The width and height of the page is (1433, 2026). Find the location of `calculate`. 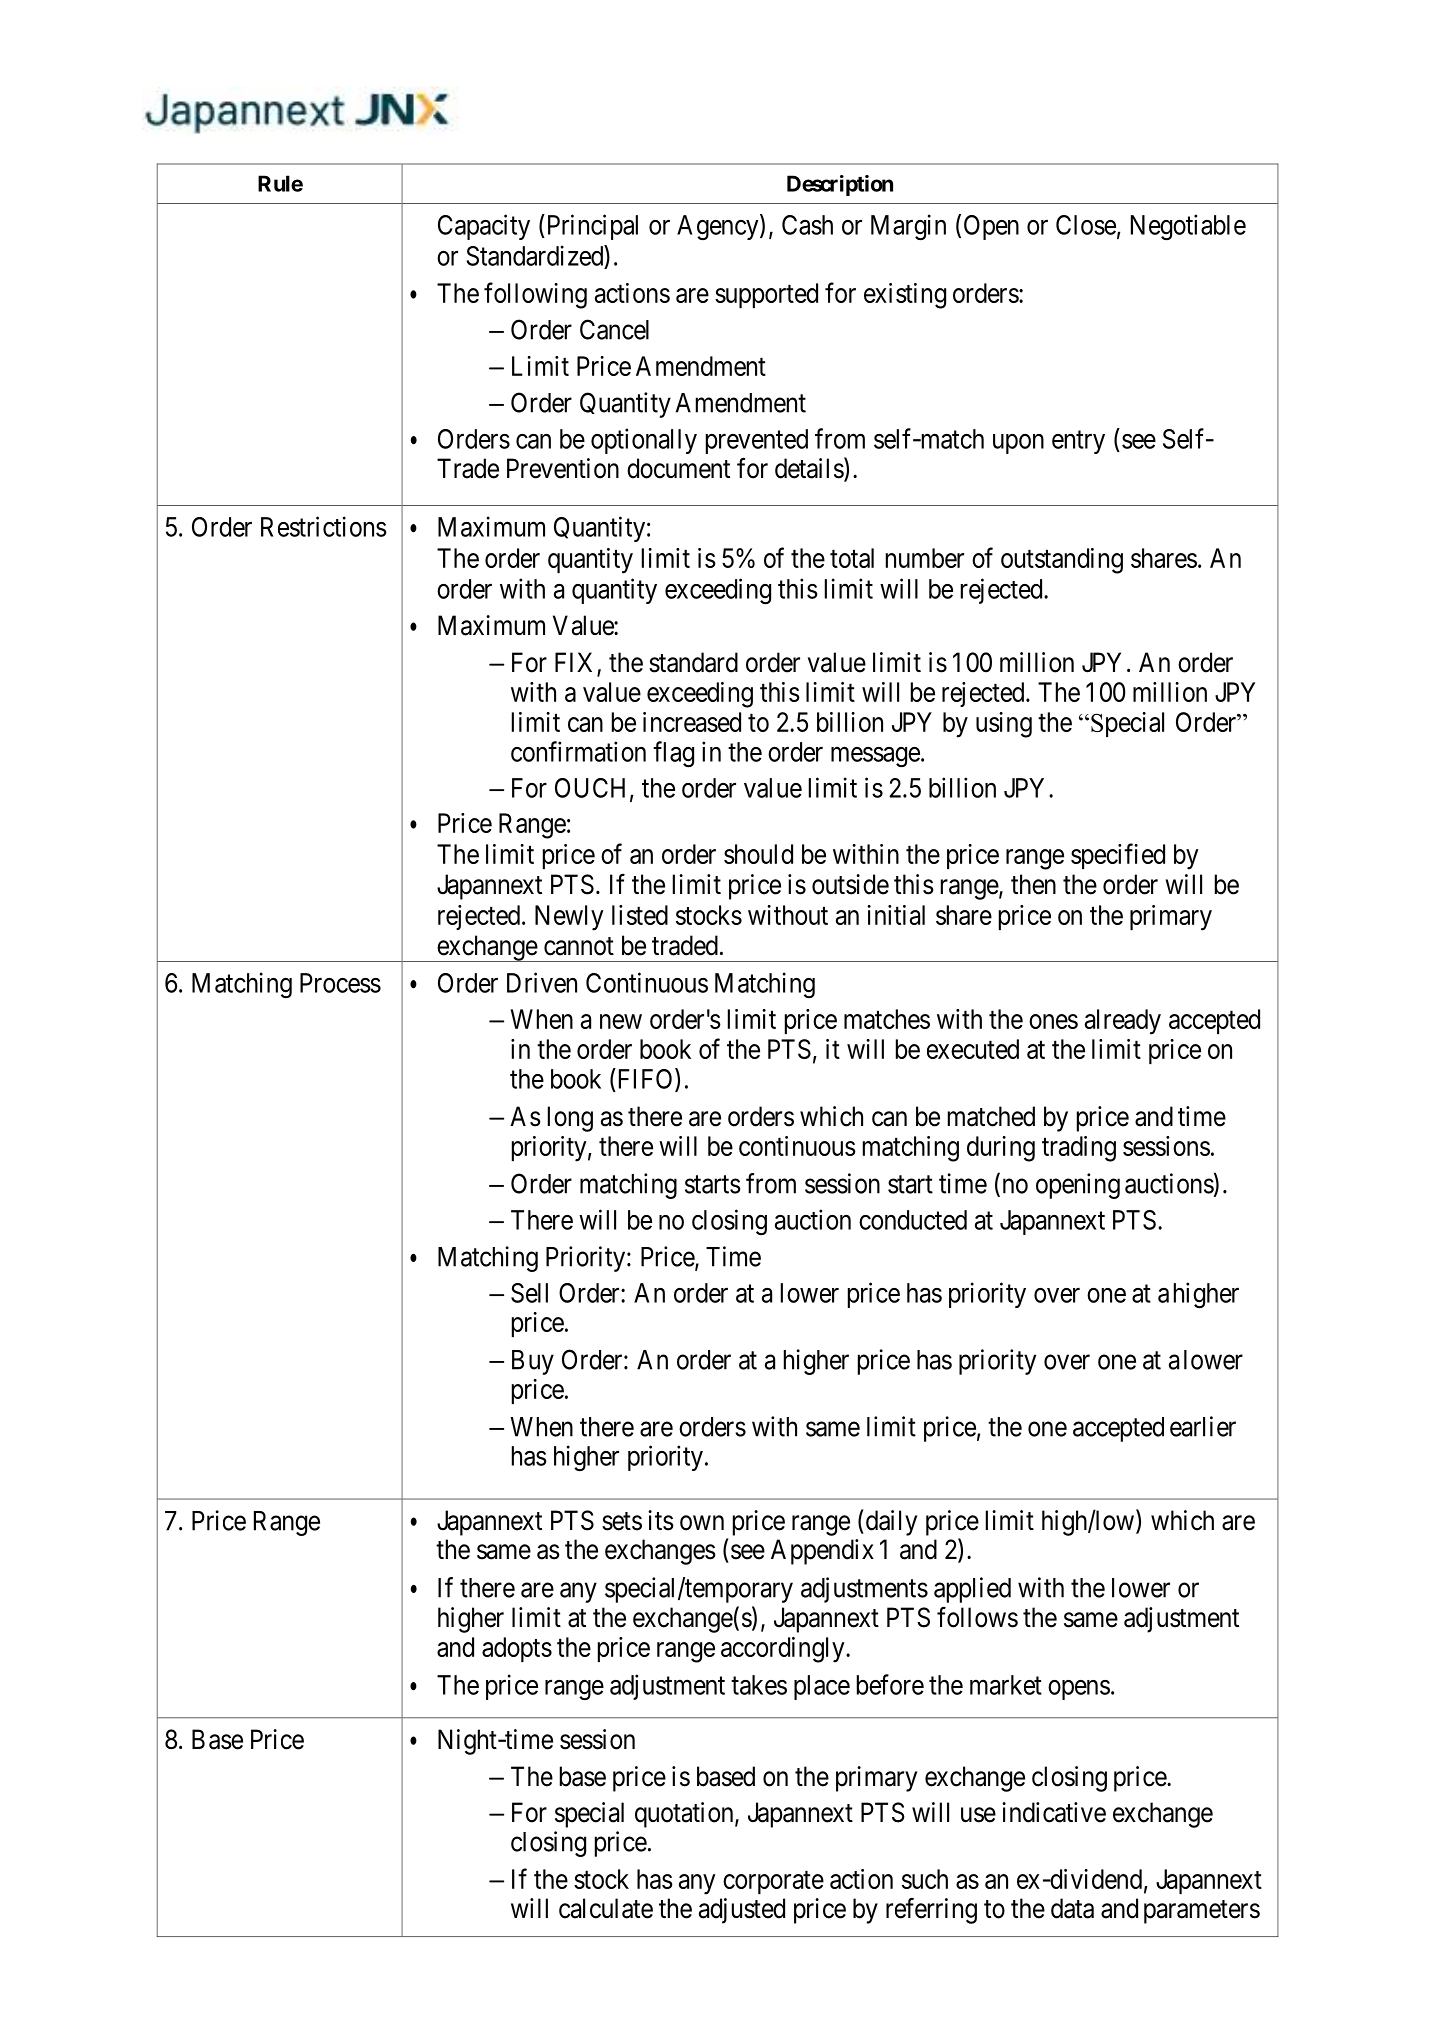

calculate is located at coordinates (606, 1908).
